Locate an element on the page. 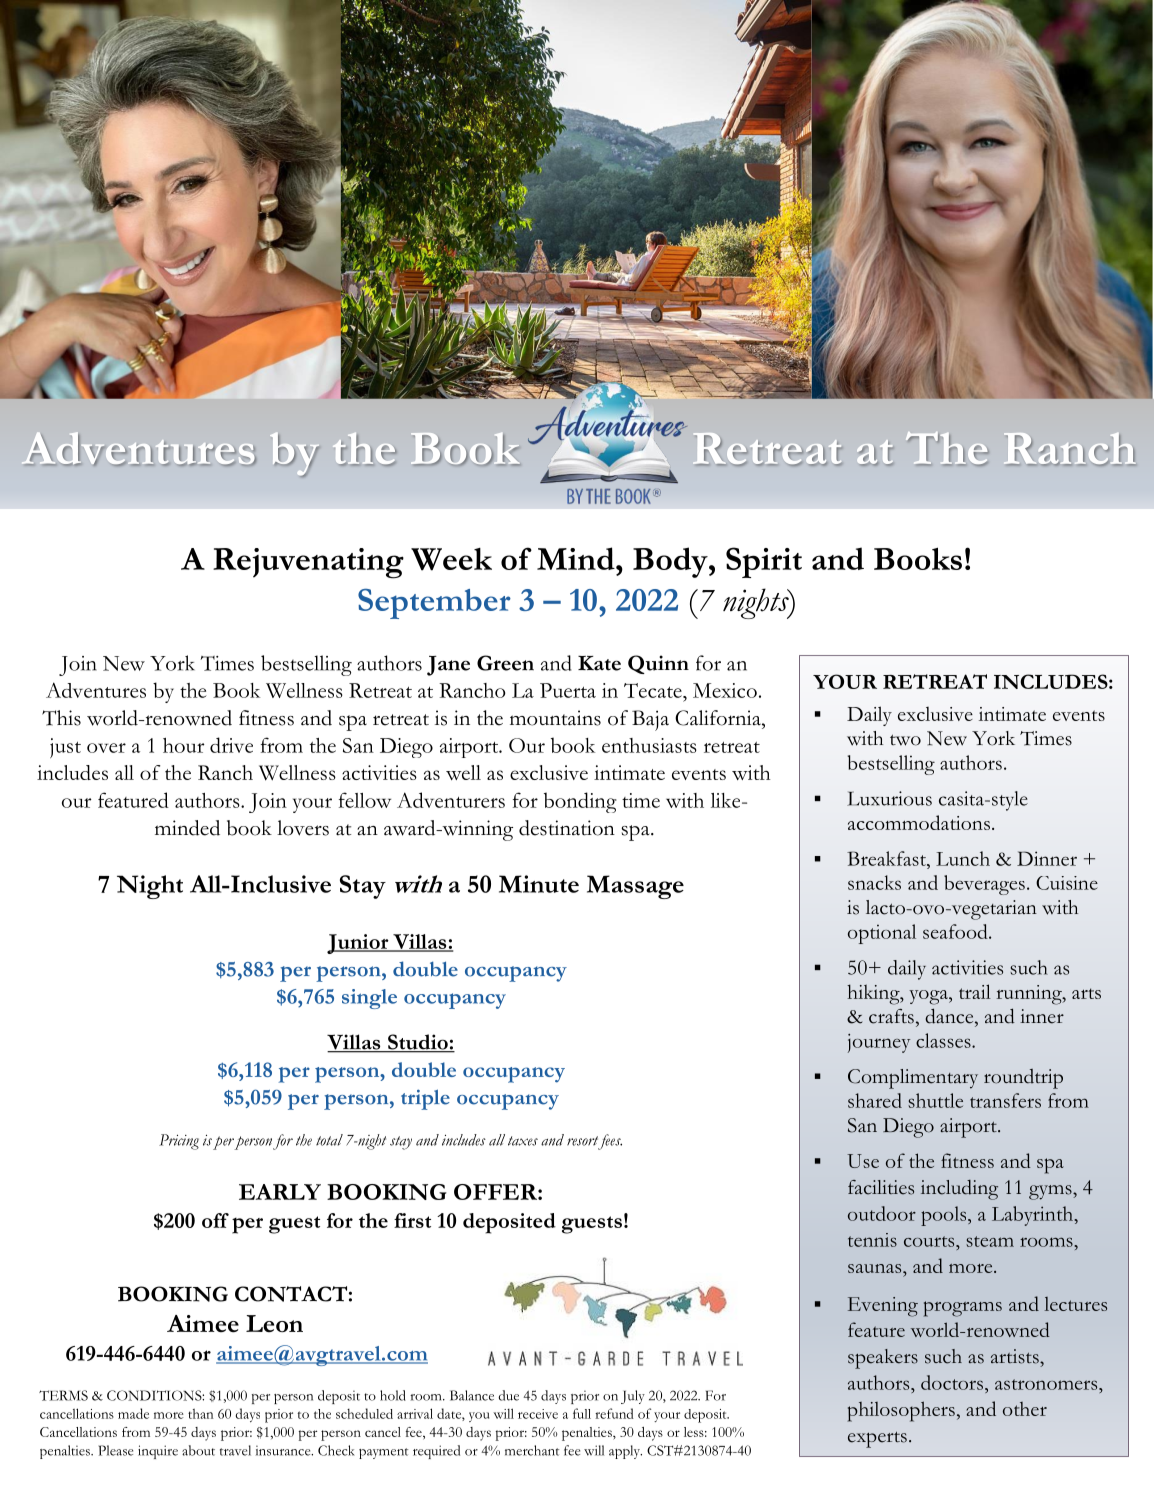 This page has width=1154, height=1493. full is located at coordinates (582, 1413).
